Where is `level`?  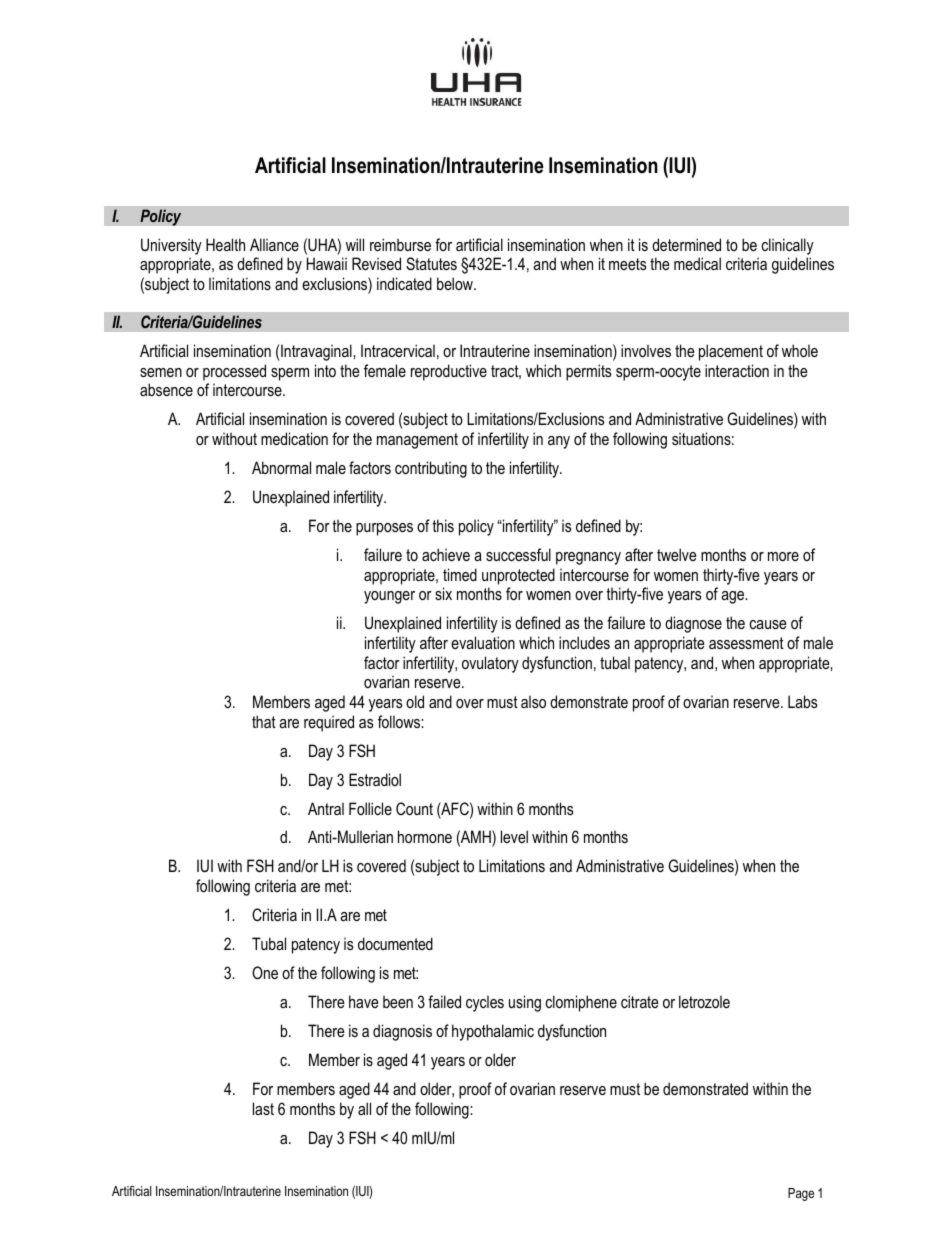
level is located at coordinates (514, 836).
